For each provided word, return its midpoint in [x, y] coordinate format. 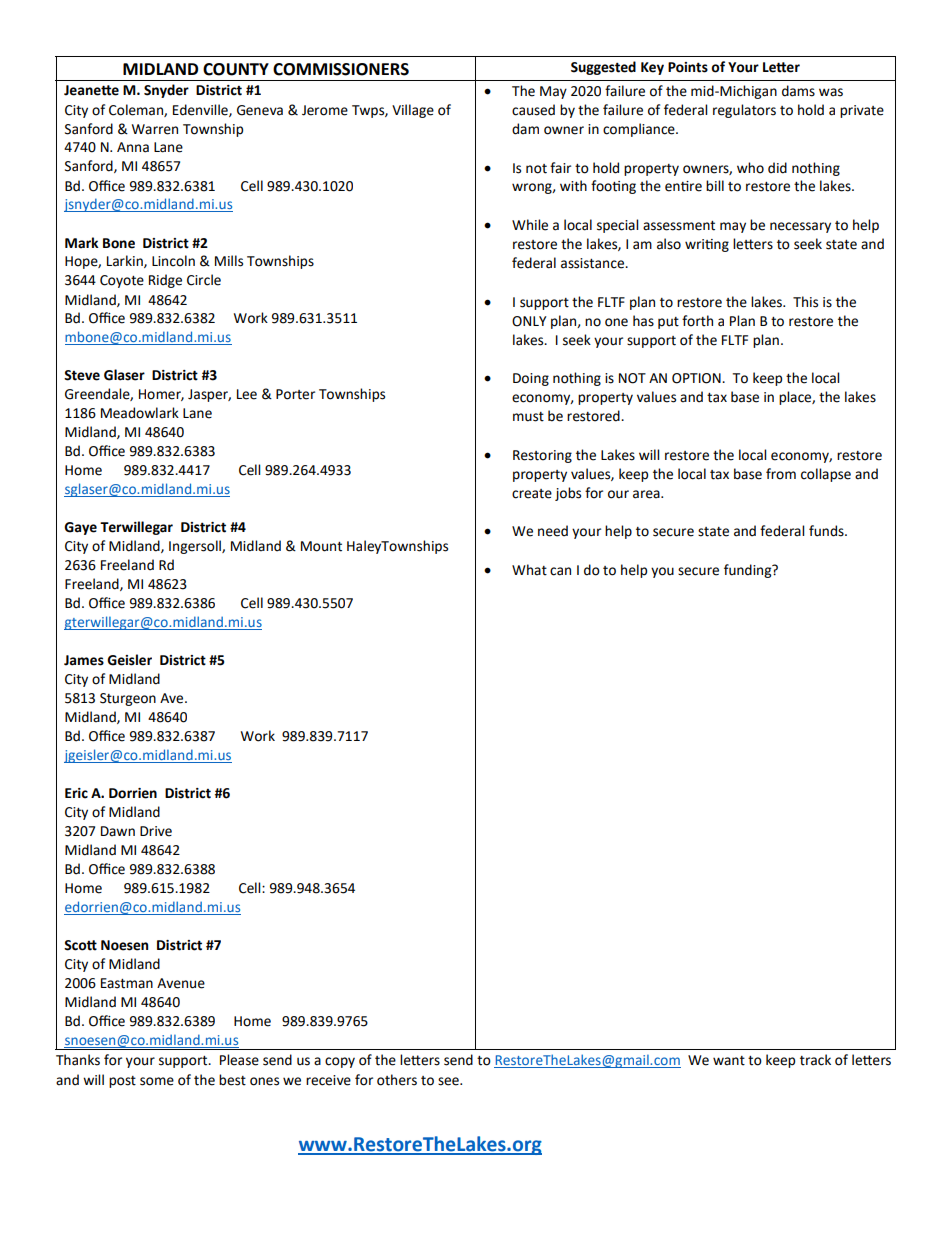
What [529, 570]
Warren [155, 129]
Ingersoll [196, 547]
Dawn [118, 831]
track [815, 1060]
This [805, 302]
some [157, 1081]
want [729, 1061]
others [397, 1080]
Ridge [165, 281]
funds [827, 531]
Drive [156, 831]
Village [413, 111]
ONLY [529, 321]
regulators [744, 111]
